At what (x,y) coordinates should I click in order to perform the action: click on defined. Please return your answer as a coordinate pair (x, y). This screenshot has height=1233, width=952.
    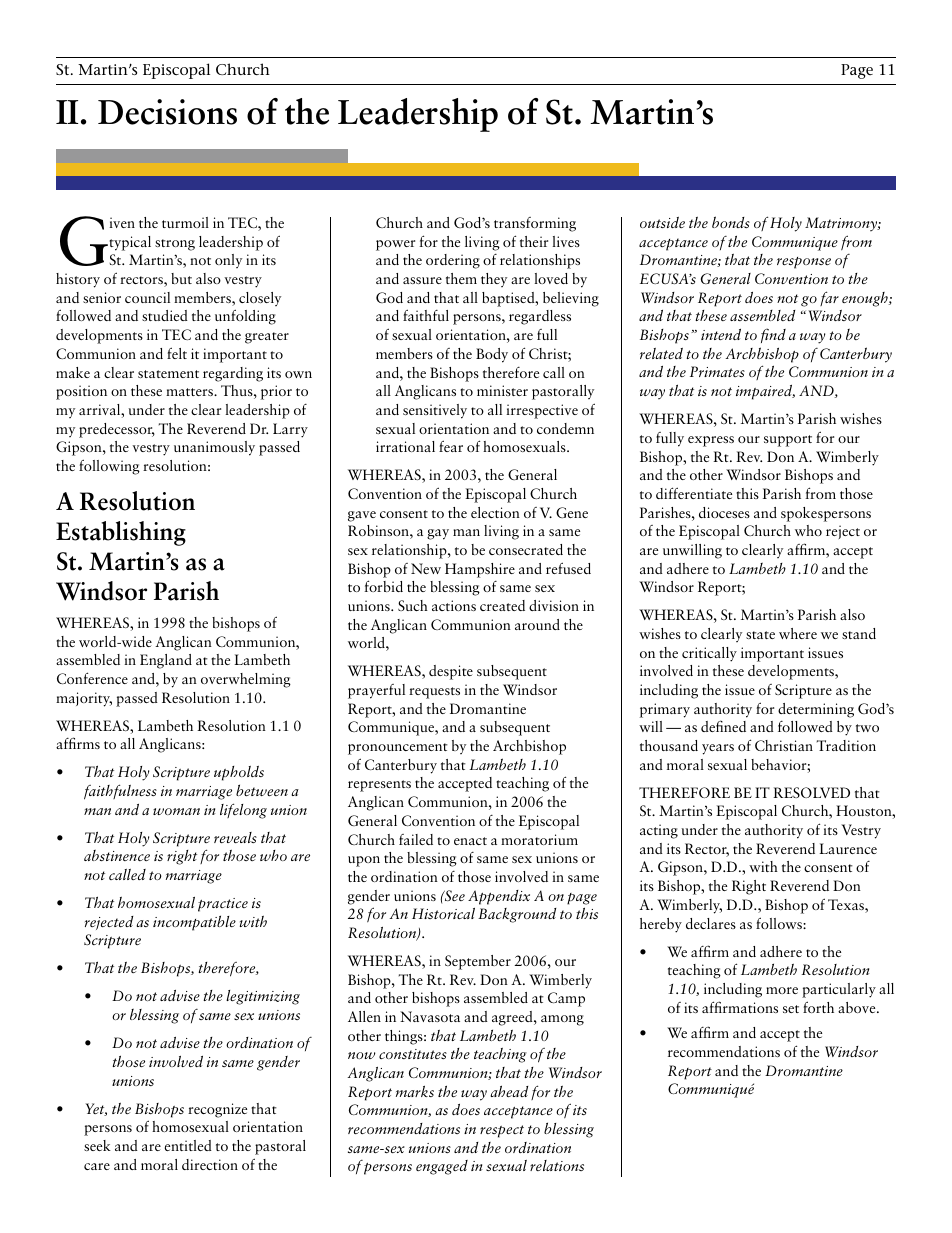
    Looking at the image, I should click on (723, 726).
